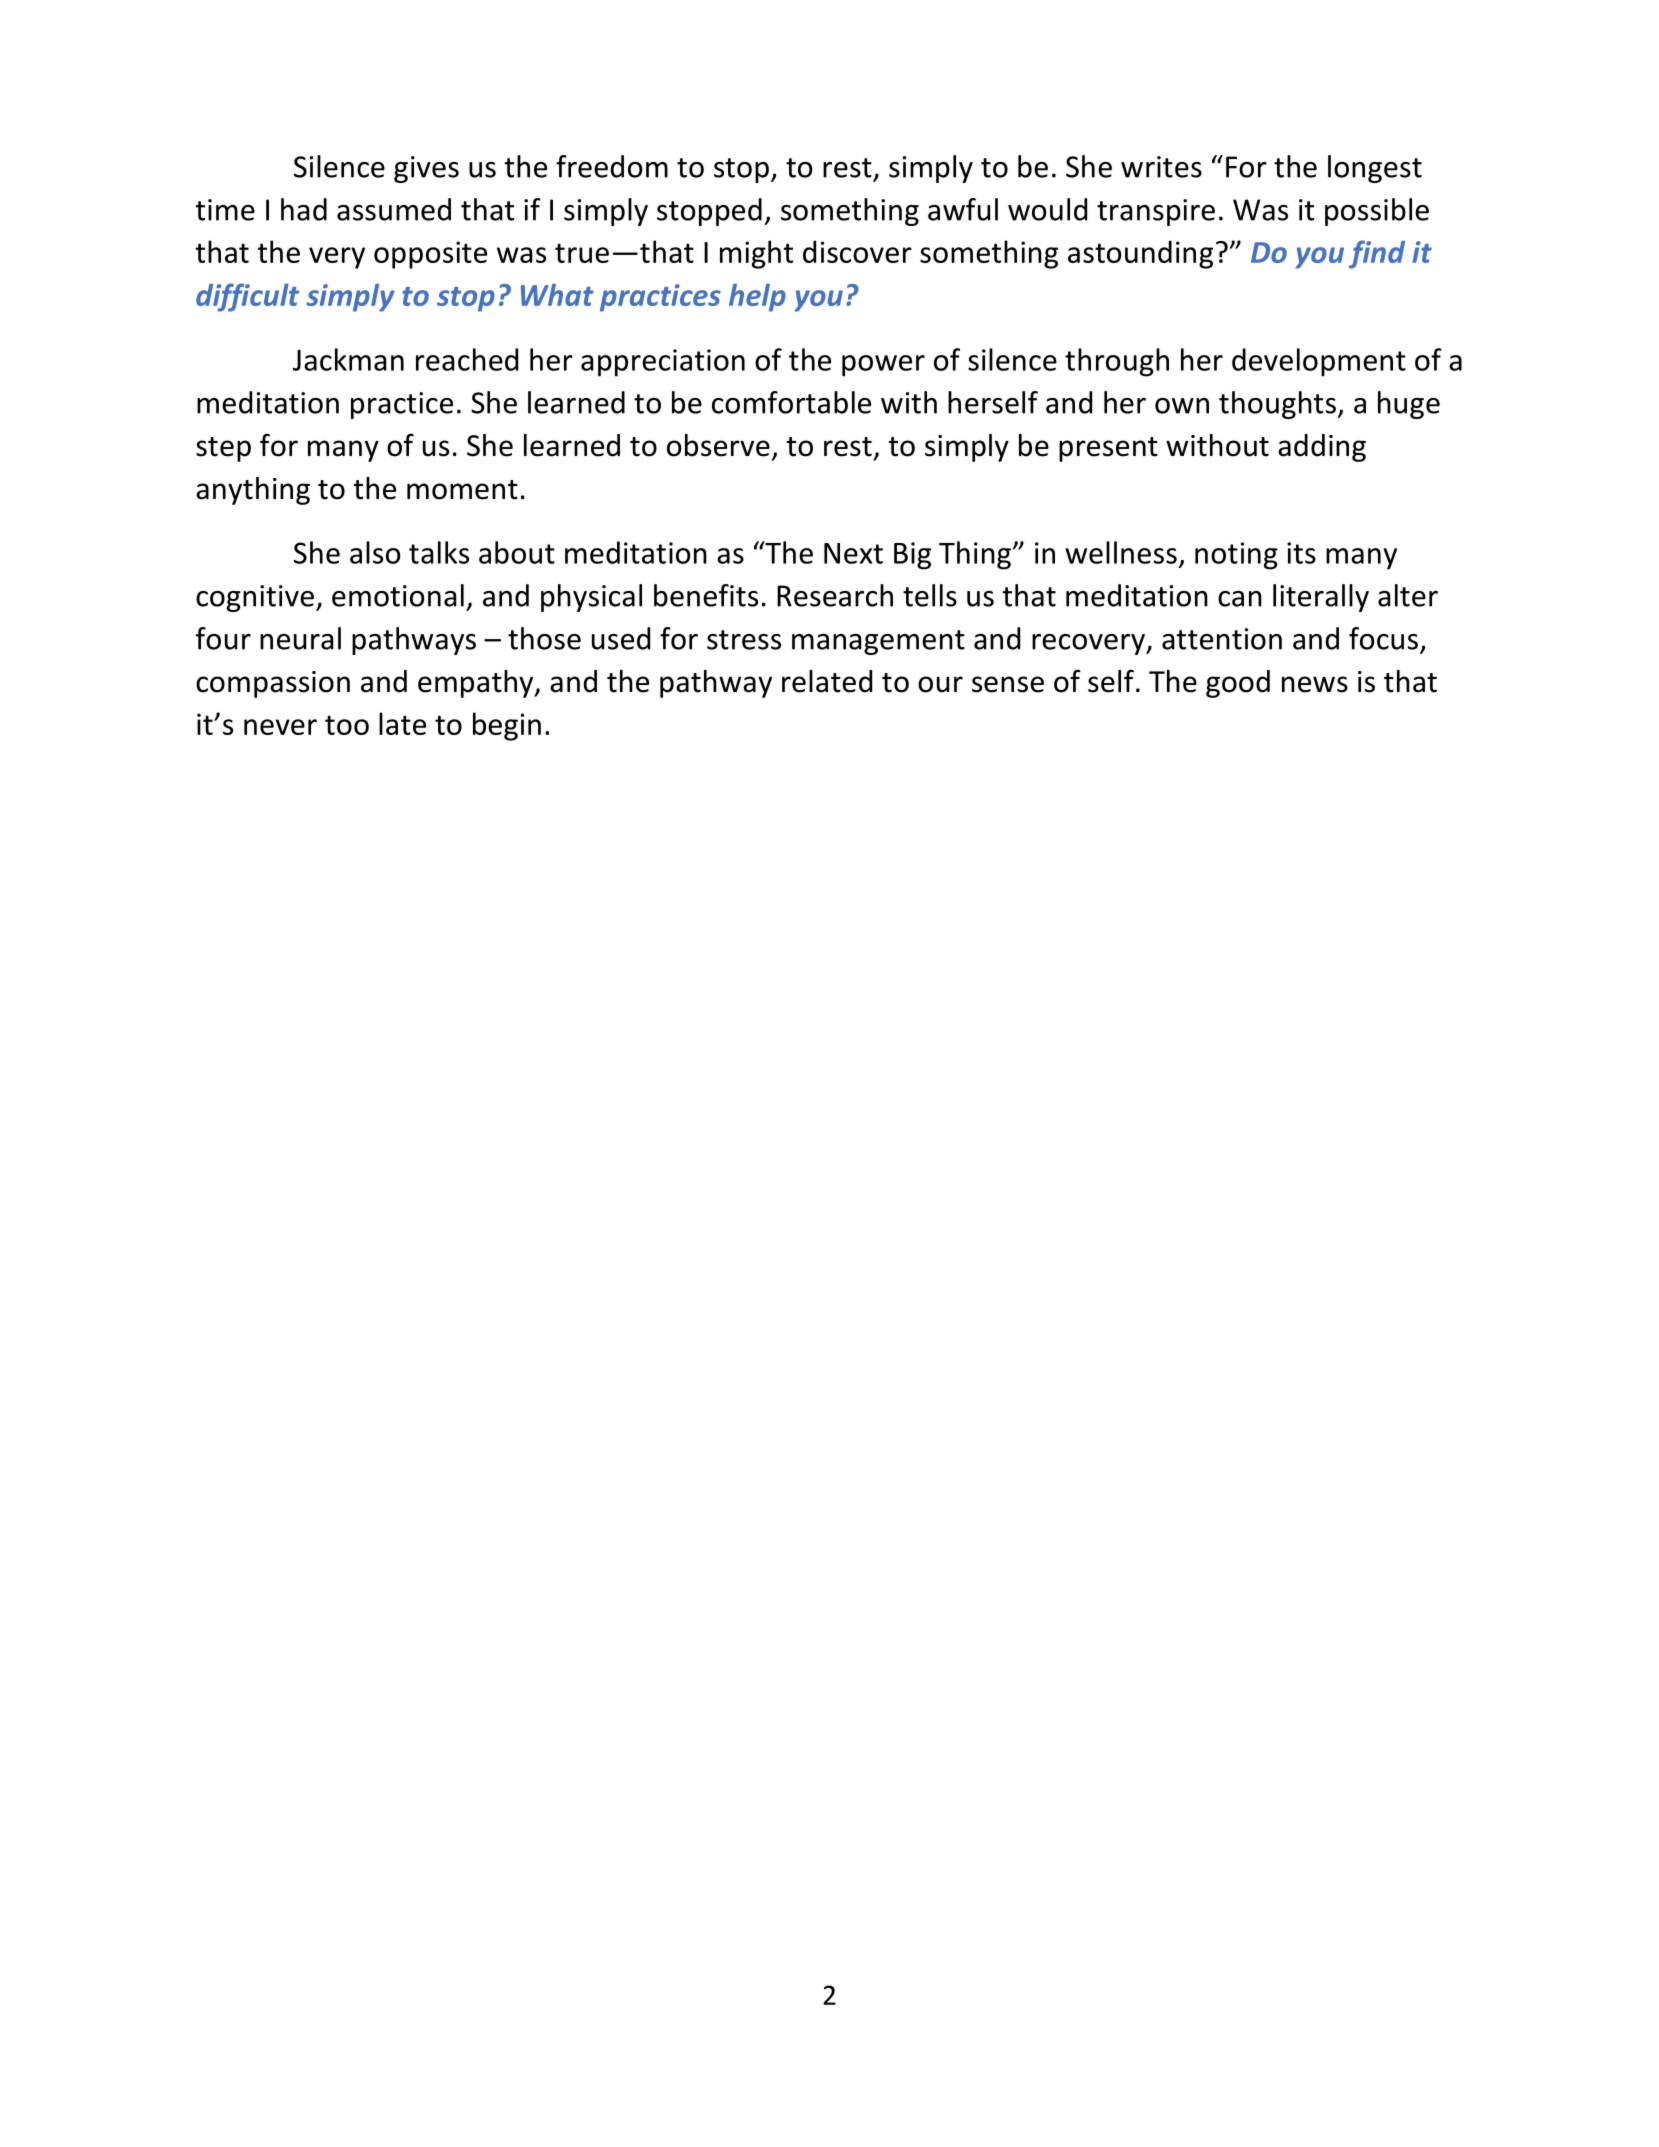 This image has width=1659, height=2147. What do you see at coordinates (1375, 169) in the image?
I see `longest` at bounding box center [1375, 169].
